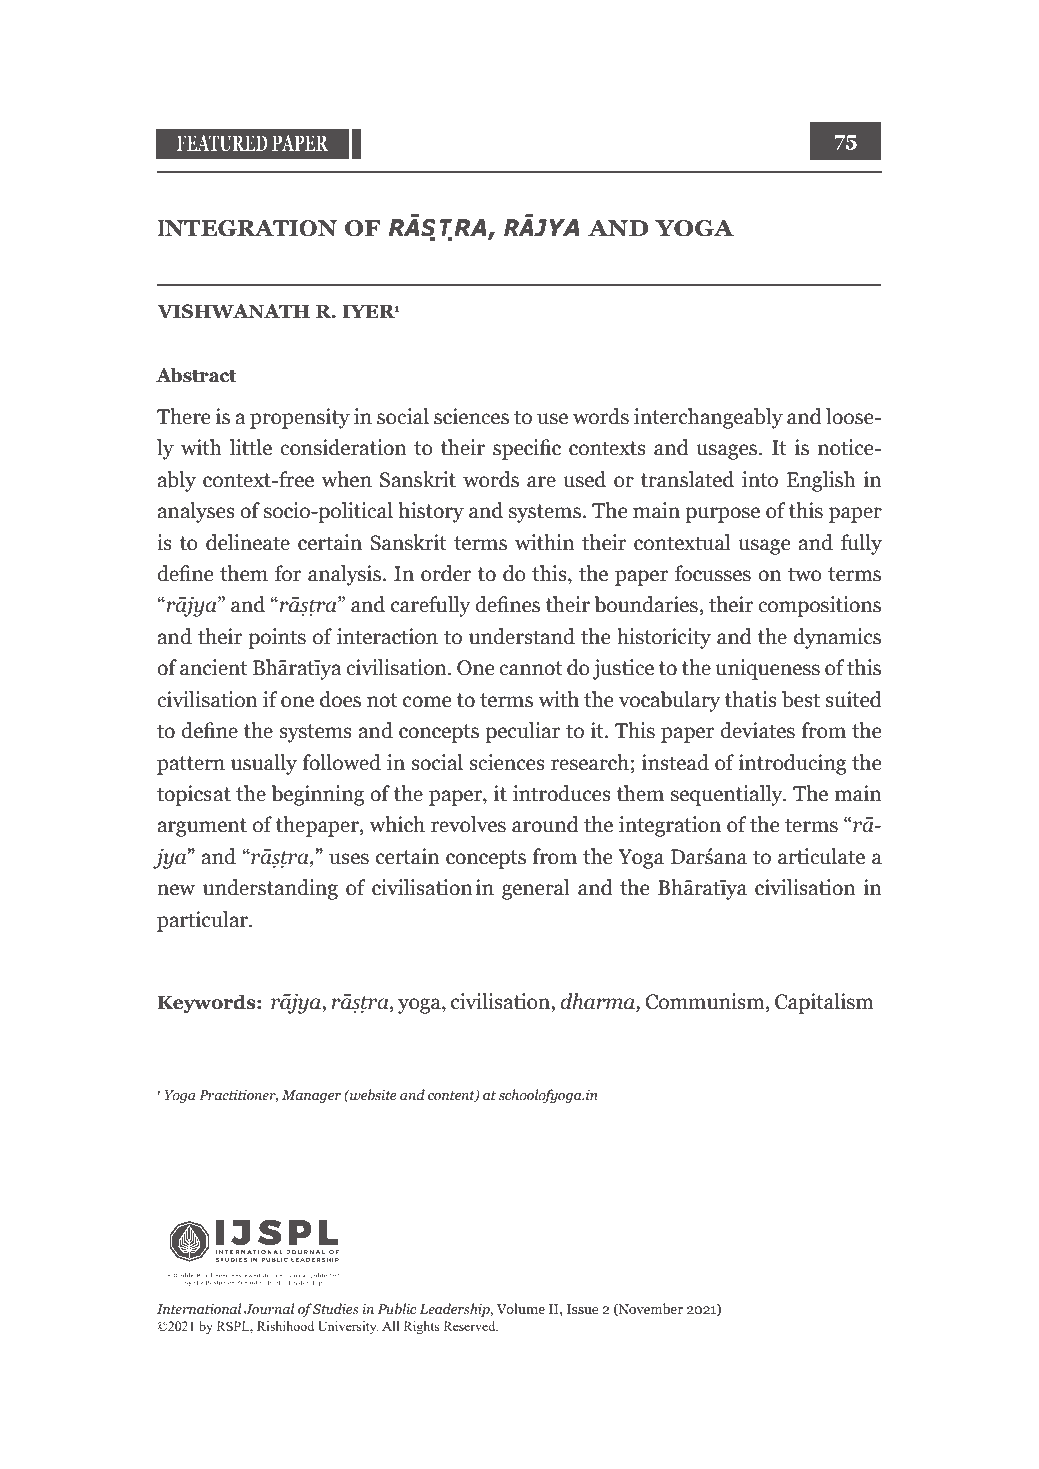 Image resolution: width=1039 pixels, height=1469 pixels. What do you see at coordinates (264, 764) in the image?
I see `usually` at bounding box center [264, 764].
